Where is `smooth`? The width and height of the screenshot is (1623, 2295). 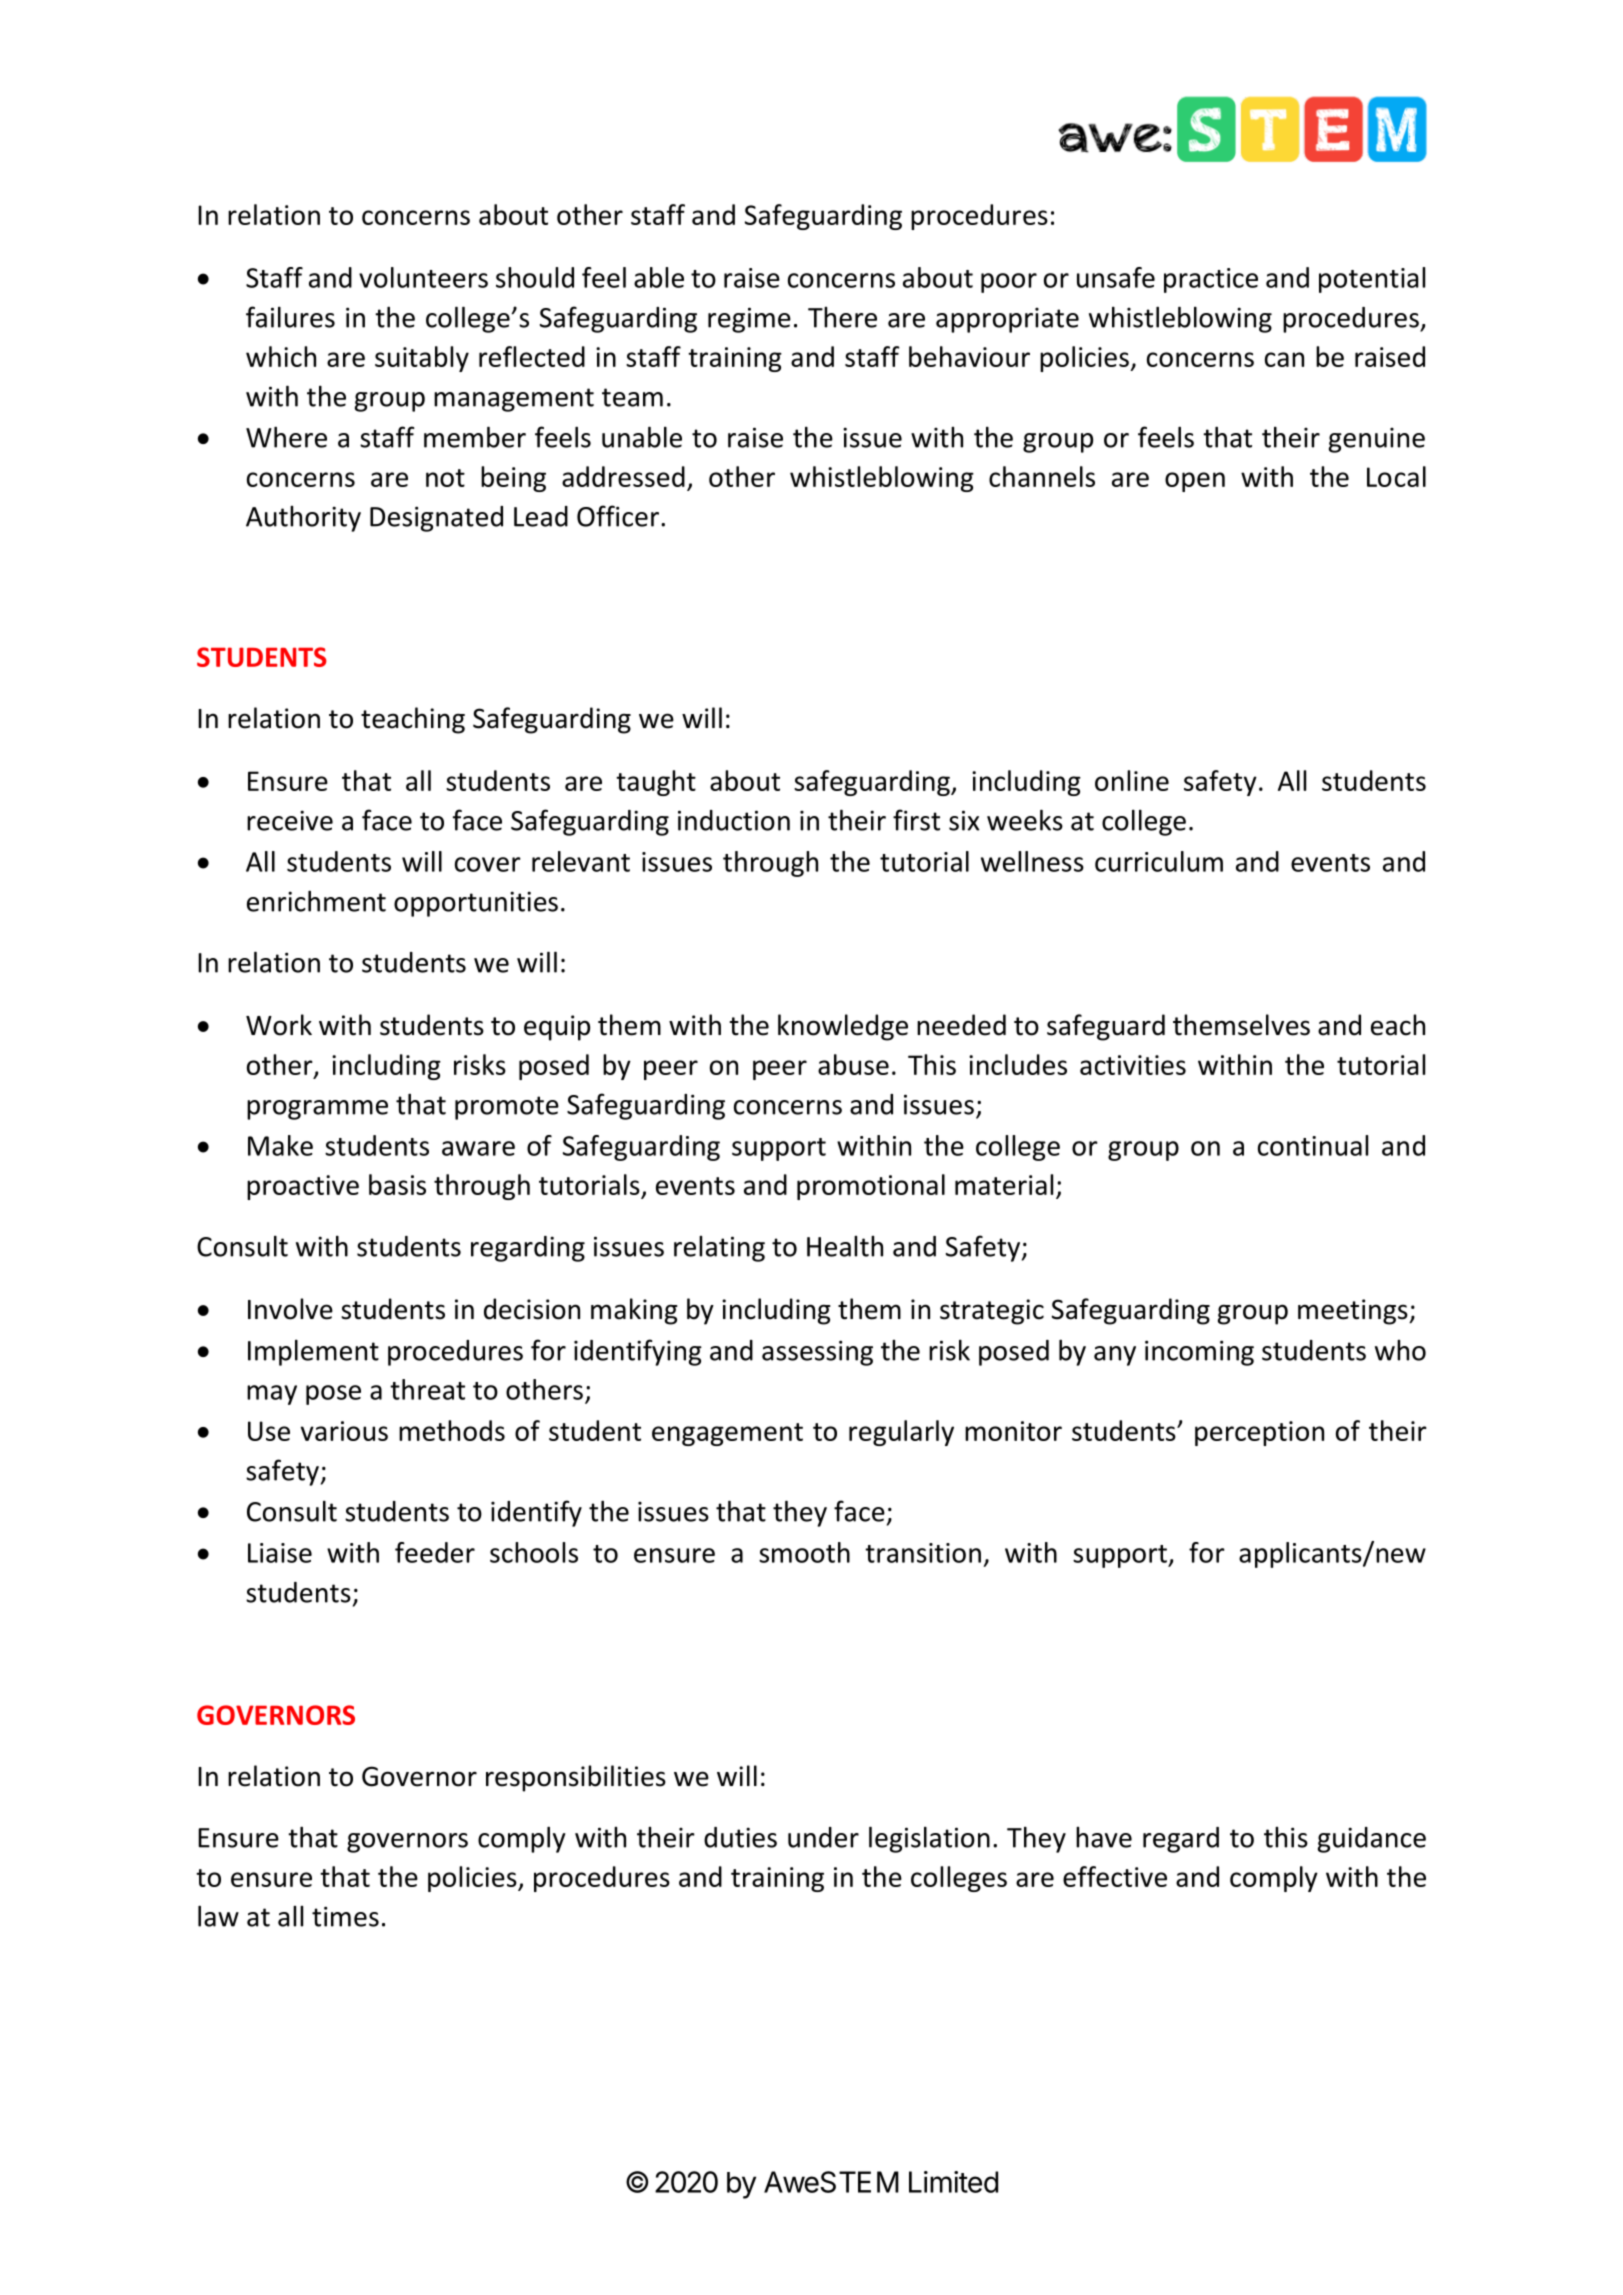
smooth is located at coordinates (804, 1552).
